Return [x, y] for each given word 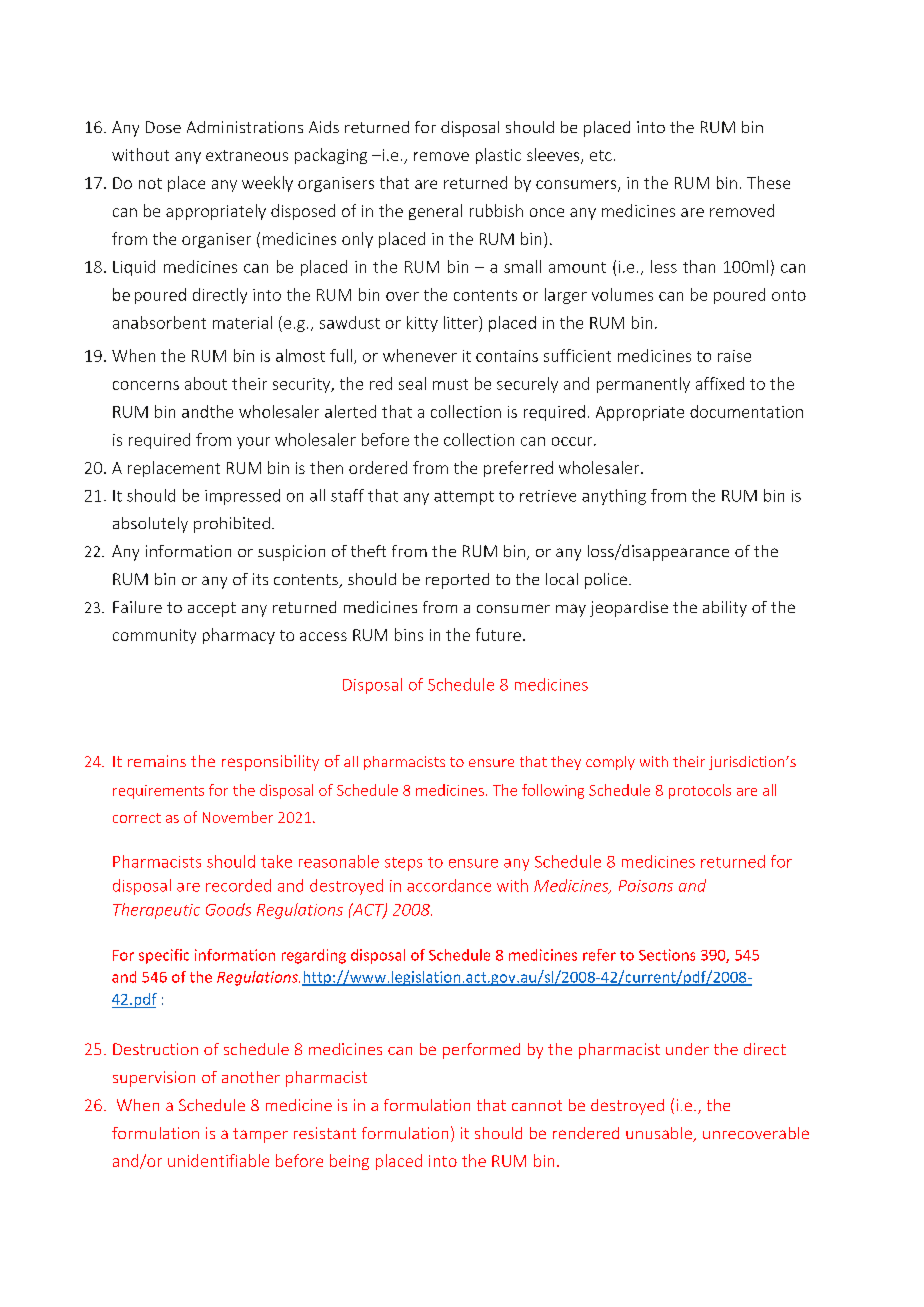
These [768, 182]
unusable [660, 1134]
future [498, 634]
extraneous [247, 155]
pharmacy [239, 636]
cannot [537, 1105]
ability [725, 609]
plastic [498, 156]
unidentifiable [218, 1160]
